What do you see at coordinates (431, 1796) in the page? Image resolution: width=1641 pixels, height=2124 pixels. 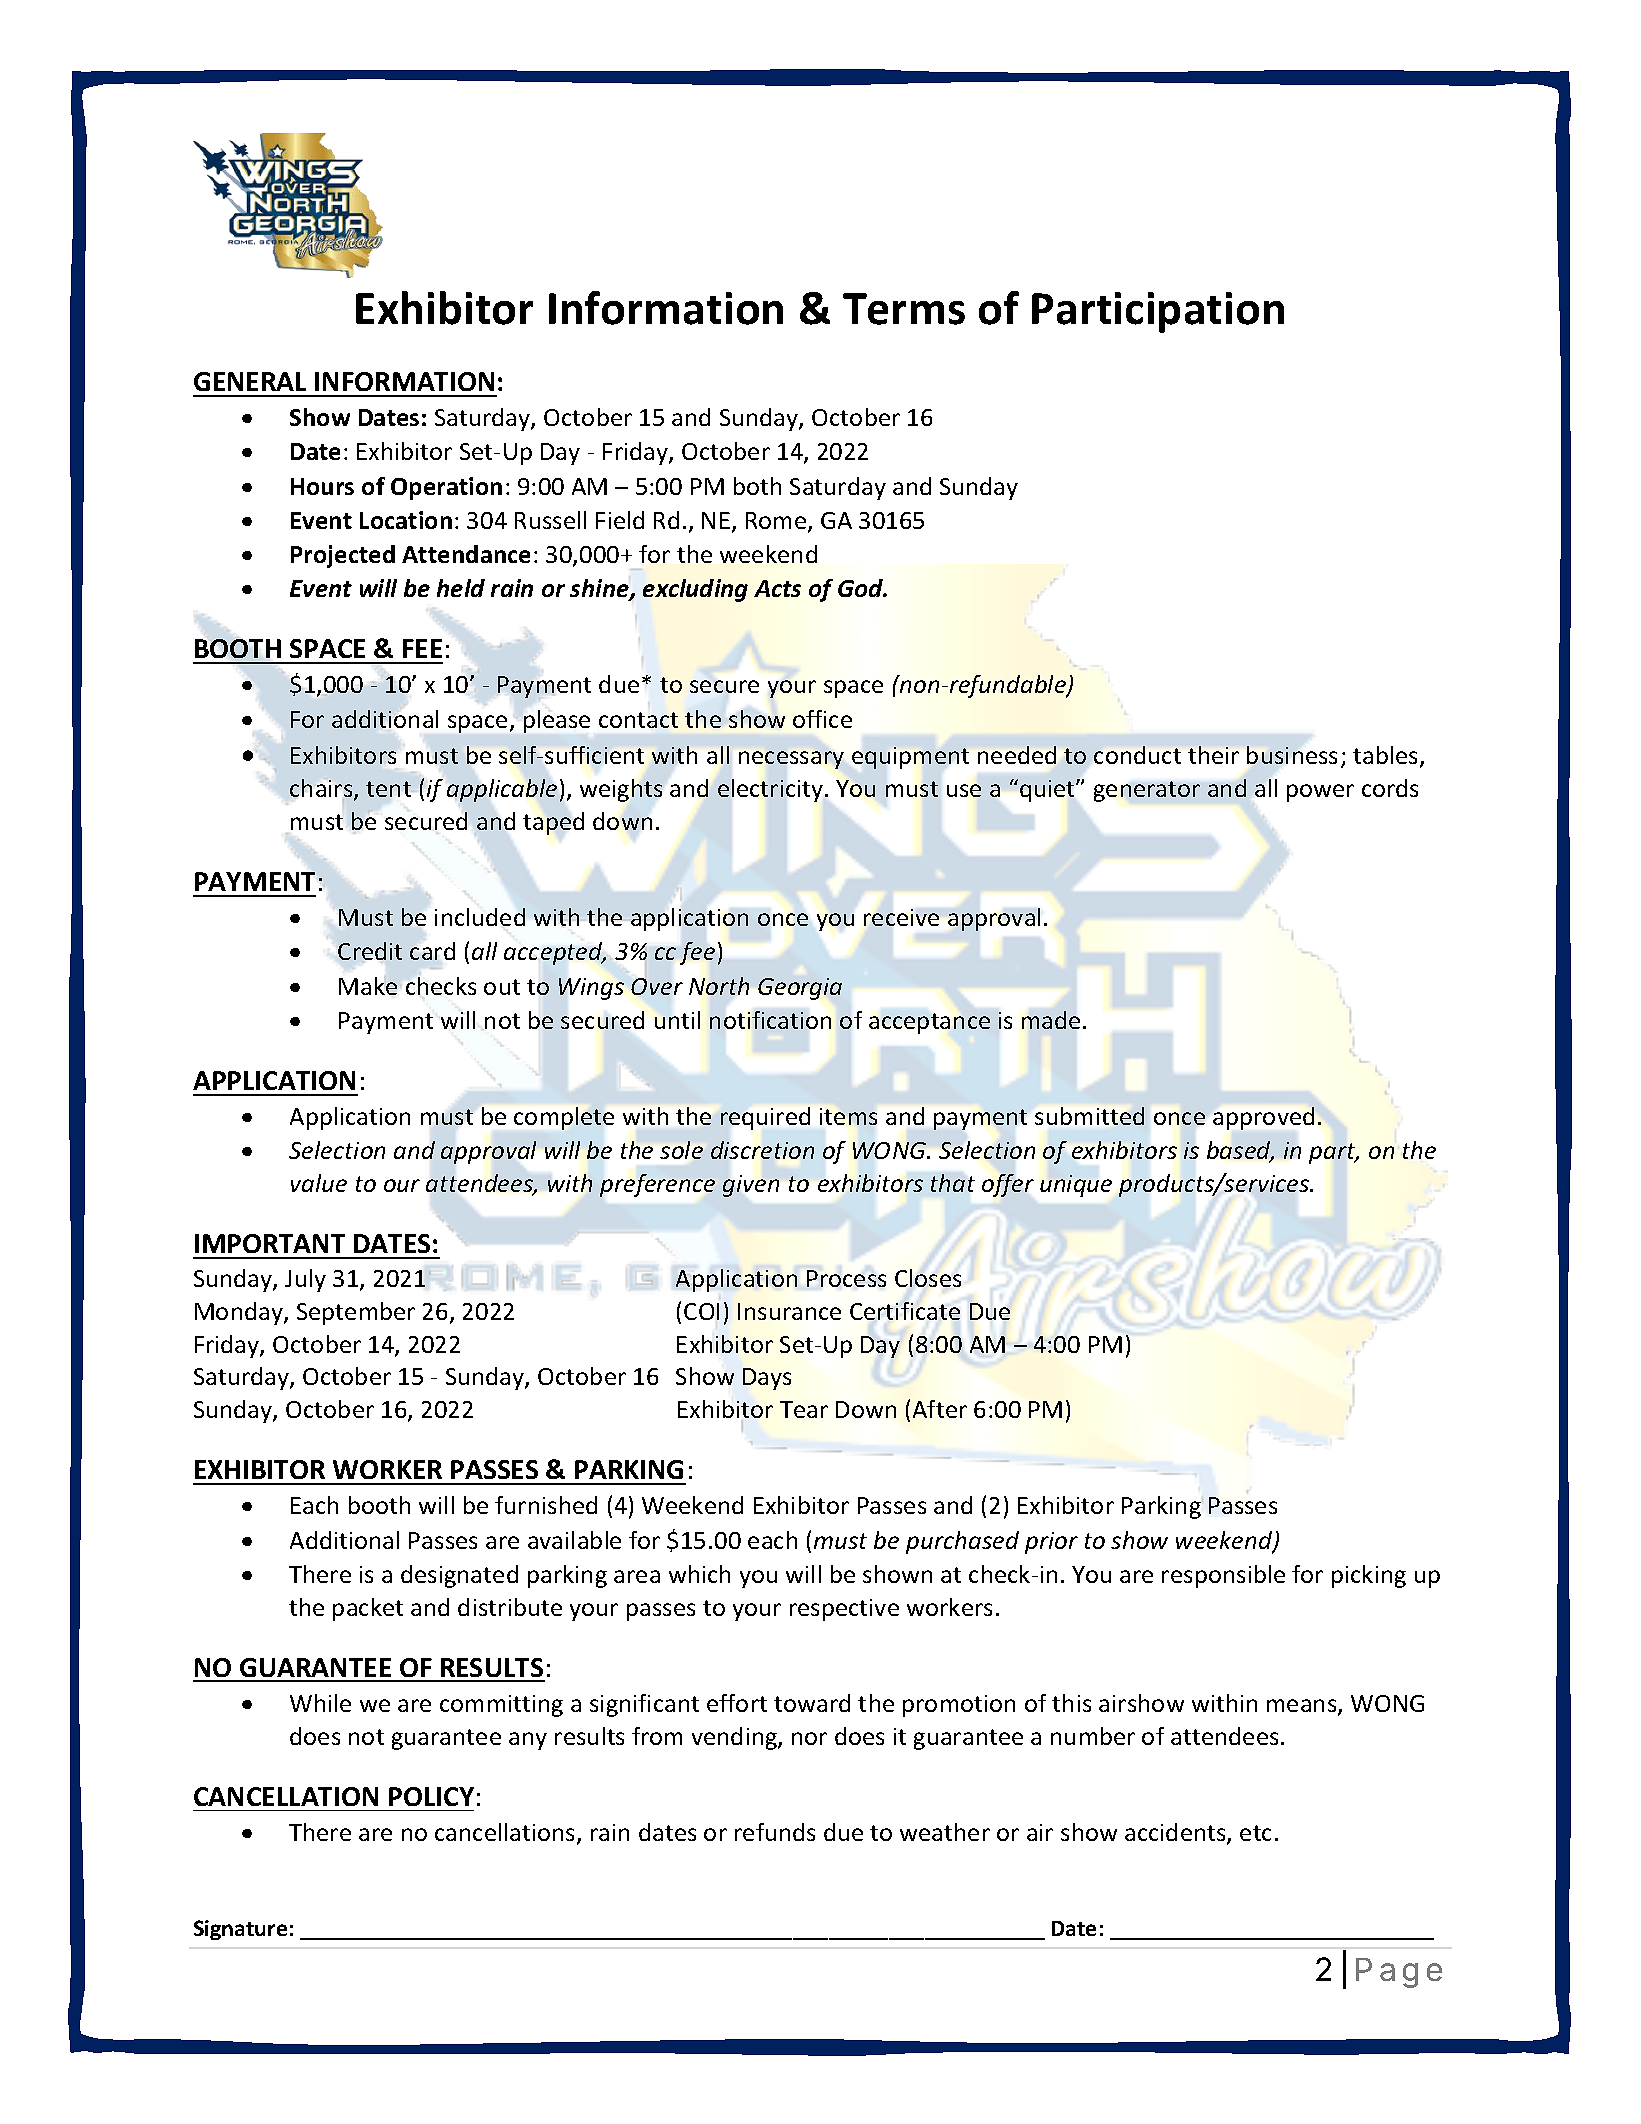 I see `POLICY` at bounding box center [431, 1796].
